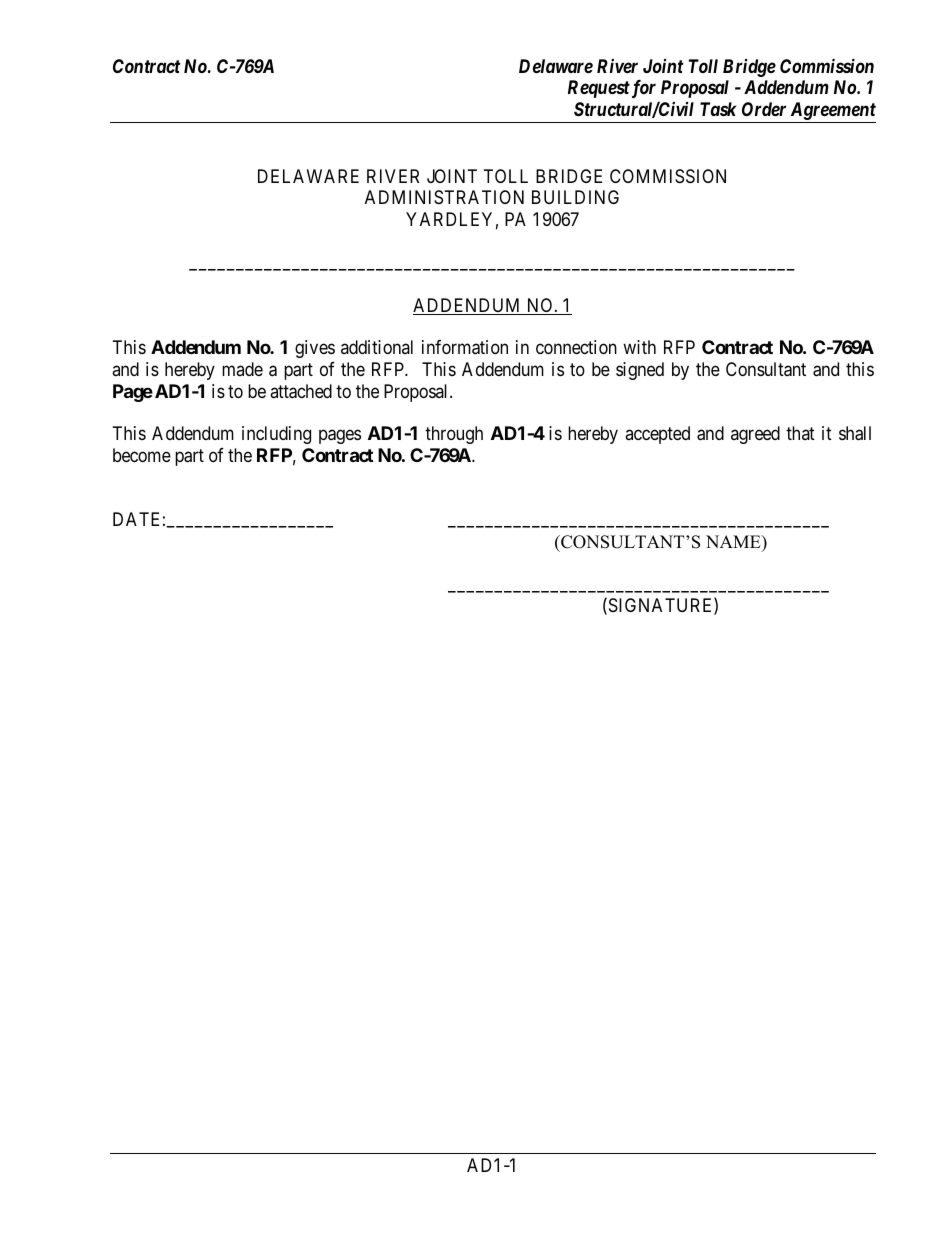 The width and height of the screenshot is (952, 1233). I want to click on information, so click(465, 347).
